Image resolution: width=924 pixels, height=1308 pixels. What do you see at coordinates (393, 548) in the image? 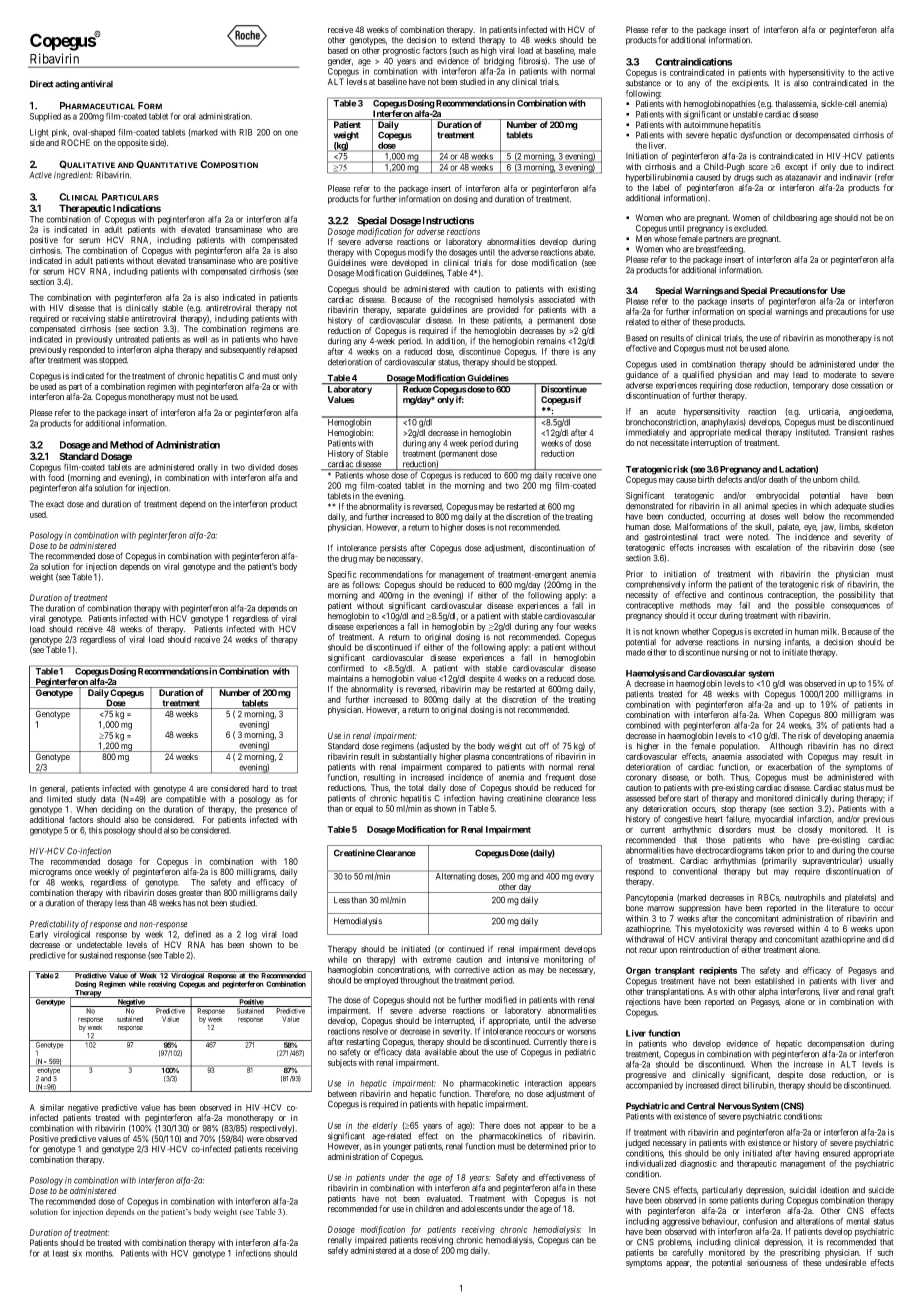
I see `persists` at bounding box center [393, 548].
